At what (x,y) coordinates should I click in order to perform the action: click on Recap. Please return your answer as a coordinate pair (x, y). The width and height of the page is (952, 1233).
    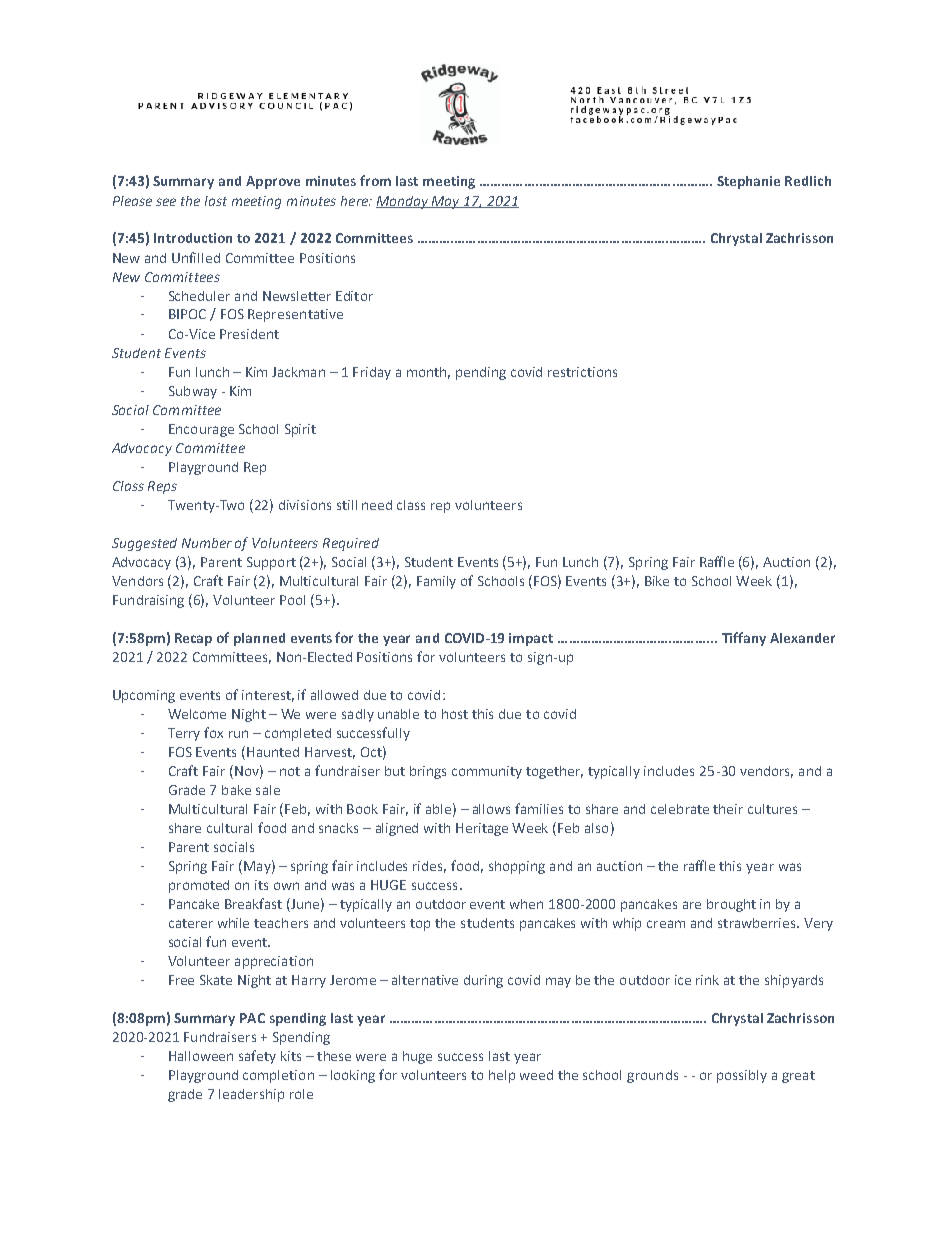
    Looking at the image, I should click on (193, 639).
